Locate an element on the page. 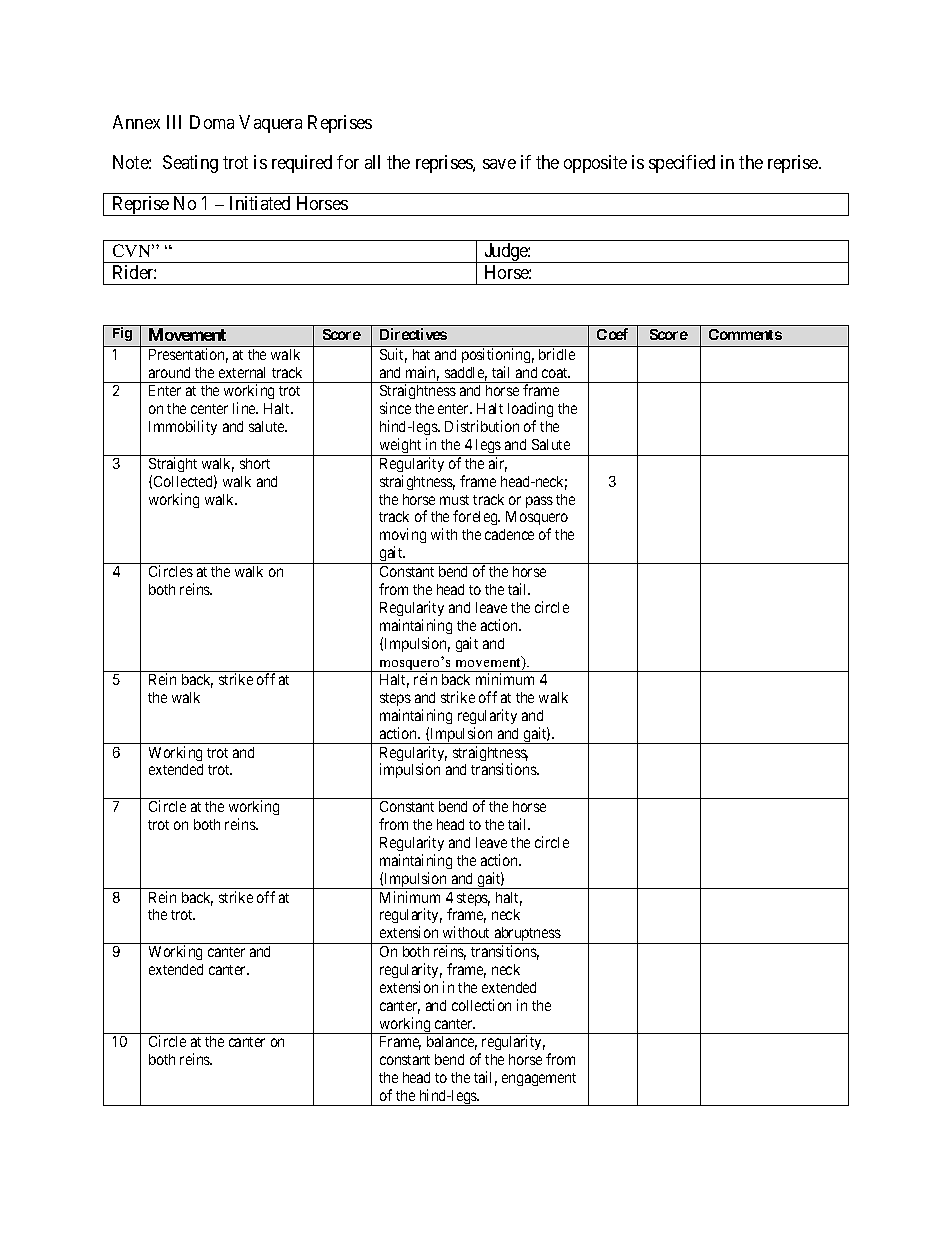 This document has height=1233, width=952. abruptness is located at coordinates (527, 935).
